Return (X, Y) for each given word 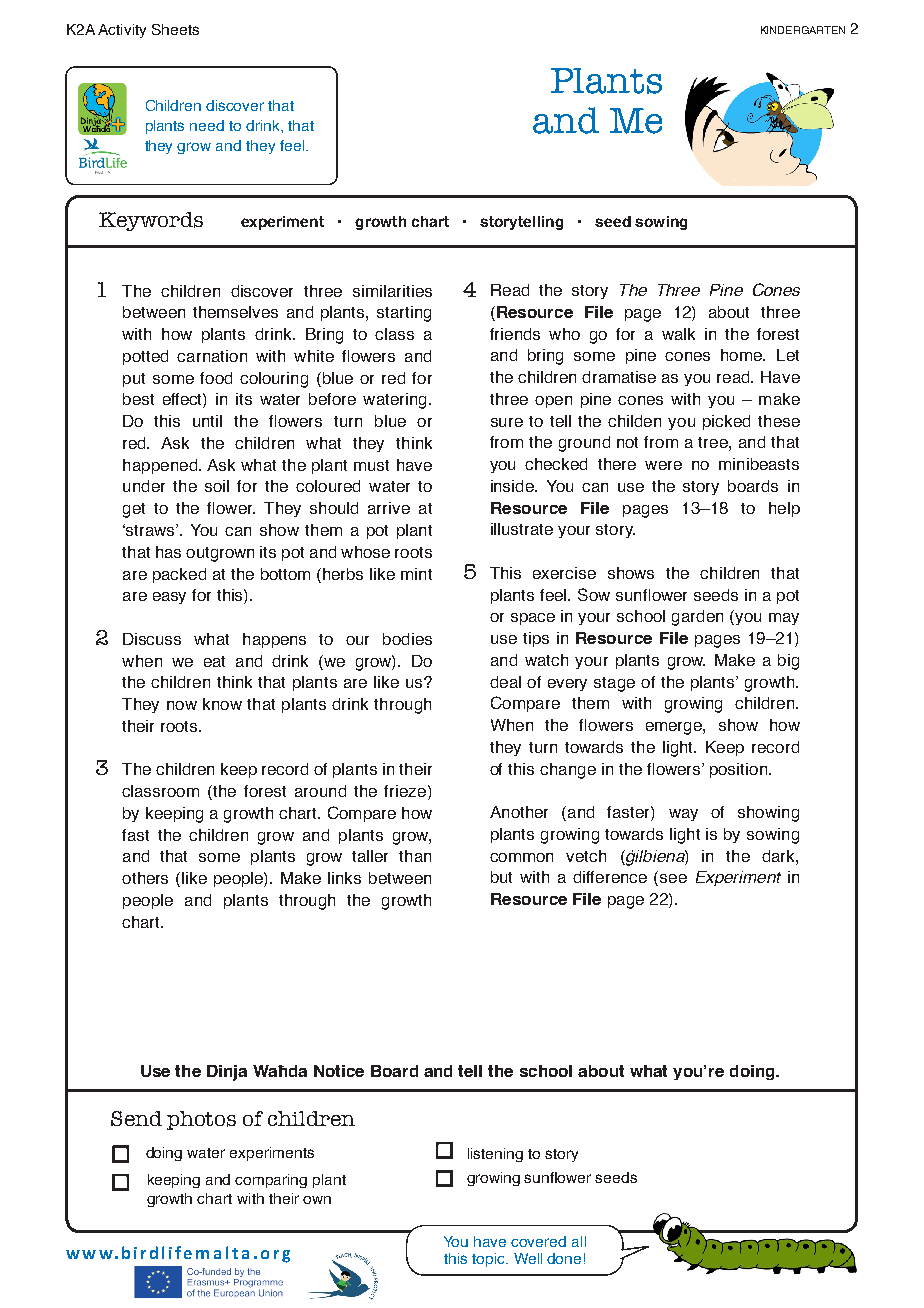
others (145, 878)
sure (507, 422)
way (683, 815)
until (207, 421)
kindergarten (803, 30)
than (415, 856)
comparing (271, 1181)
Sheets (175, 29)
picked (726, 422)
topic (489, 1260)
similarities (392, 291)
